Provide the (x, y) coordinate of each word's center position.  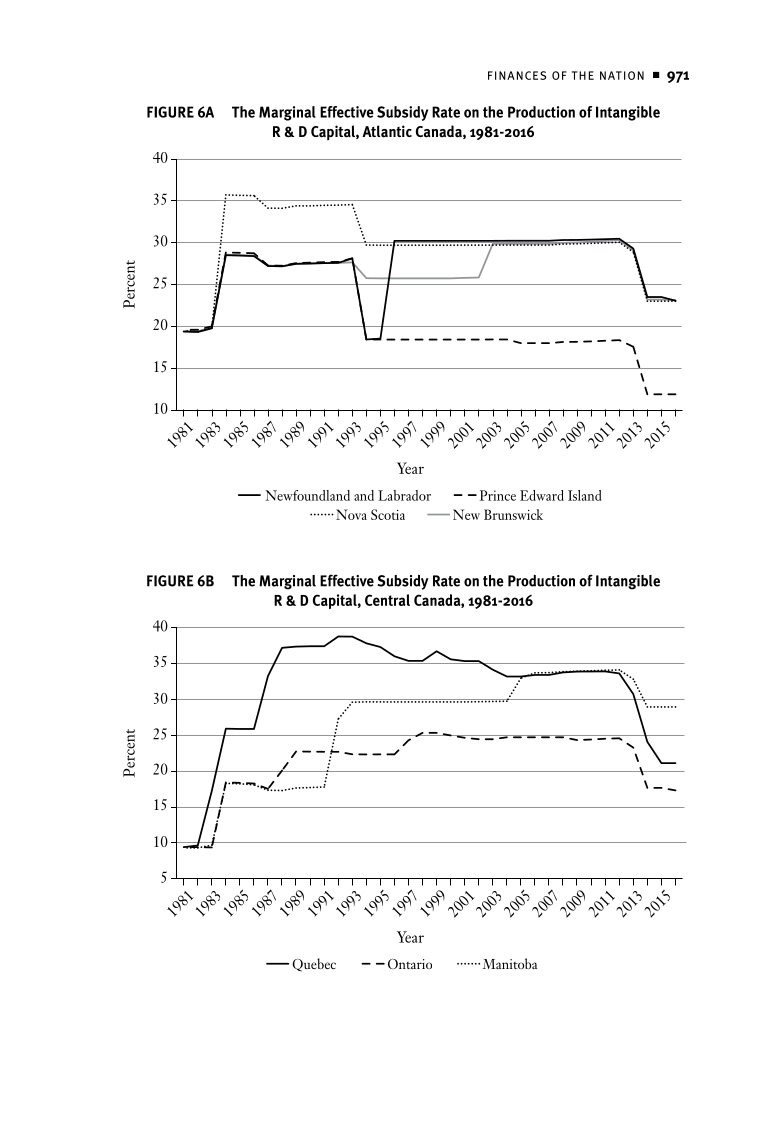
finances (517, 75)
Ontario (410, 964)
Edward (542, 495)
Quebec (314, 965)
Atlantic (387, 131)
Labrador (404, 495)
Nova (351, 514)
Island (585, 495)
